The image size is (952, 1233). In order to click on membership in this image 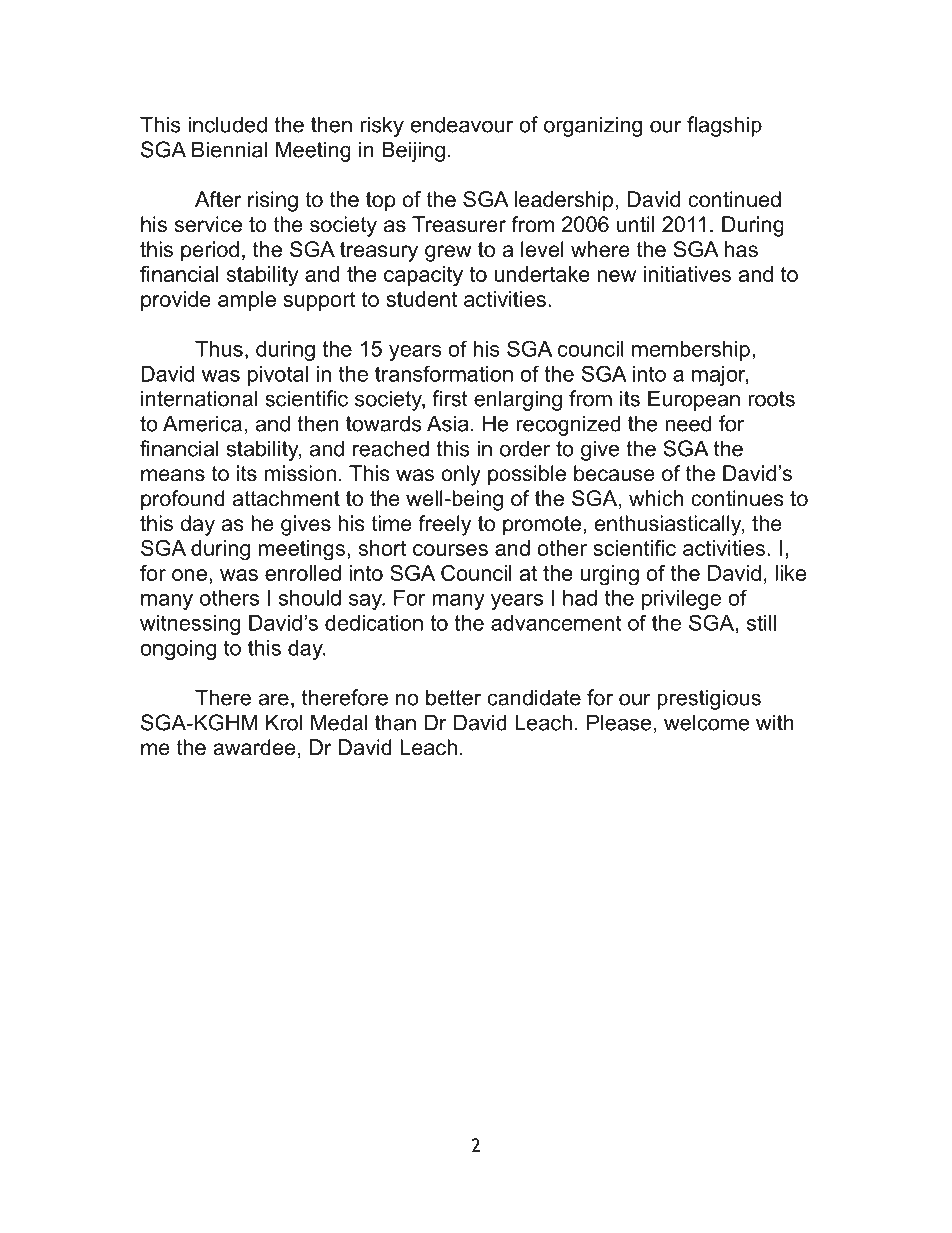, I will do `click(691, 351)`.
